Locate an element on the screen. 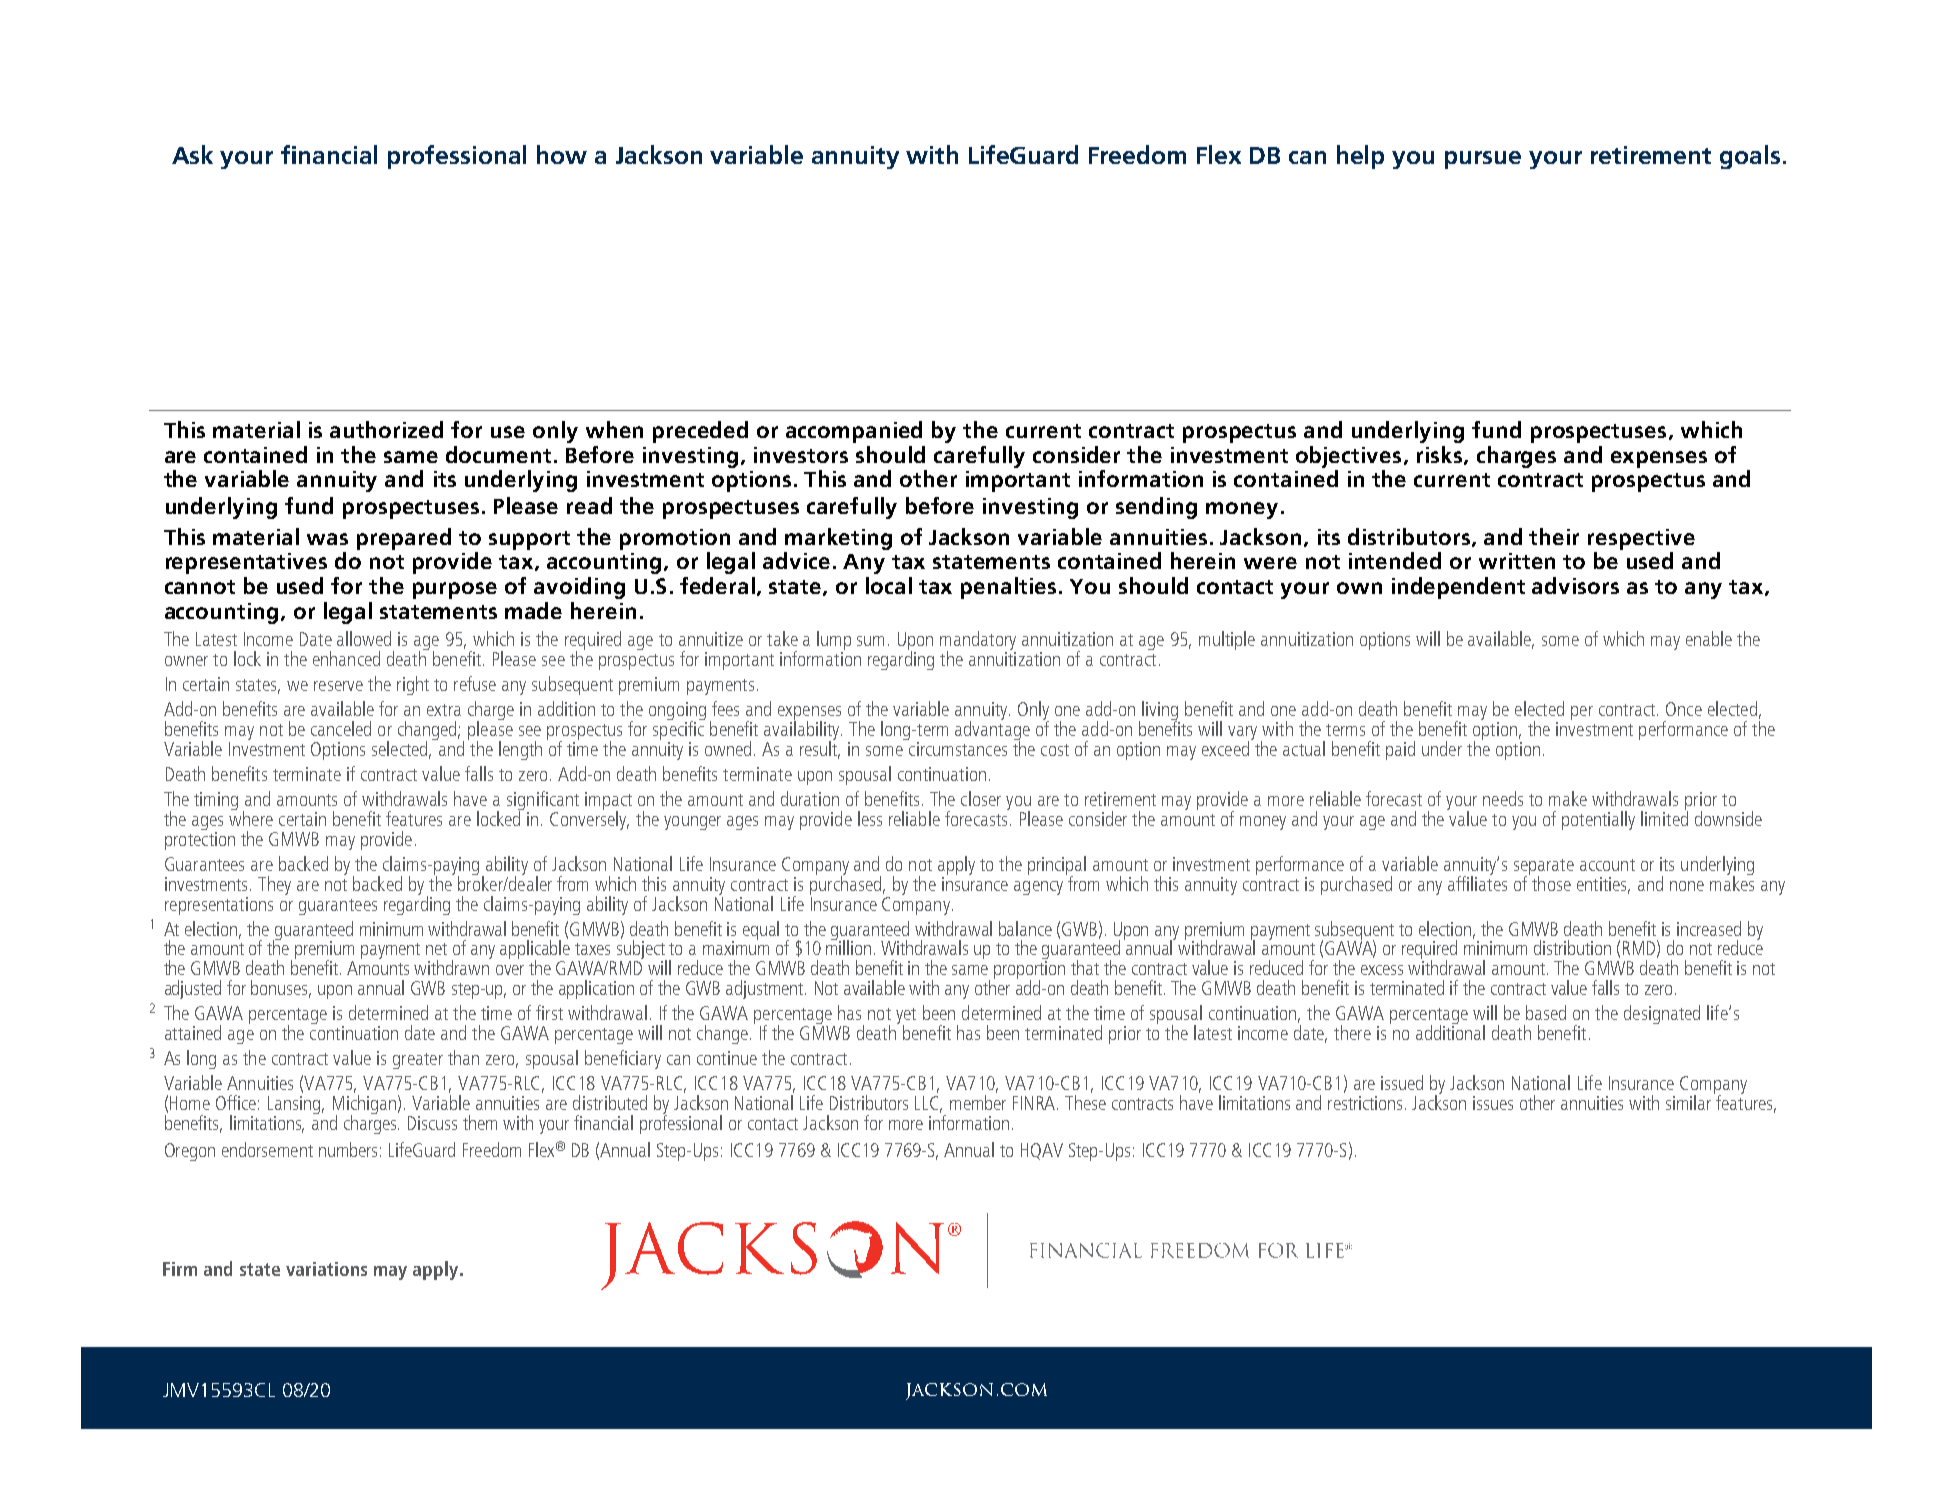 This screenshot has height=1509, width=1953. risks is located at coordinates (1441, 455).
